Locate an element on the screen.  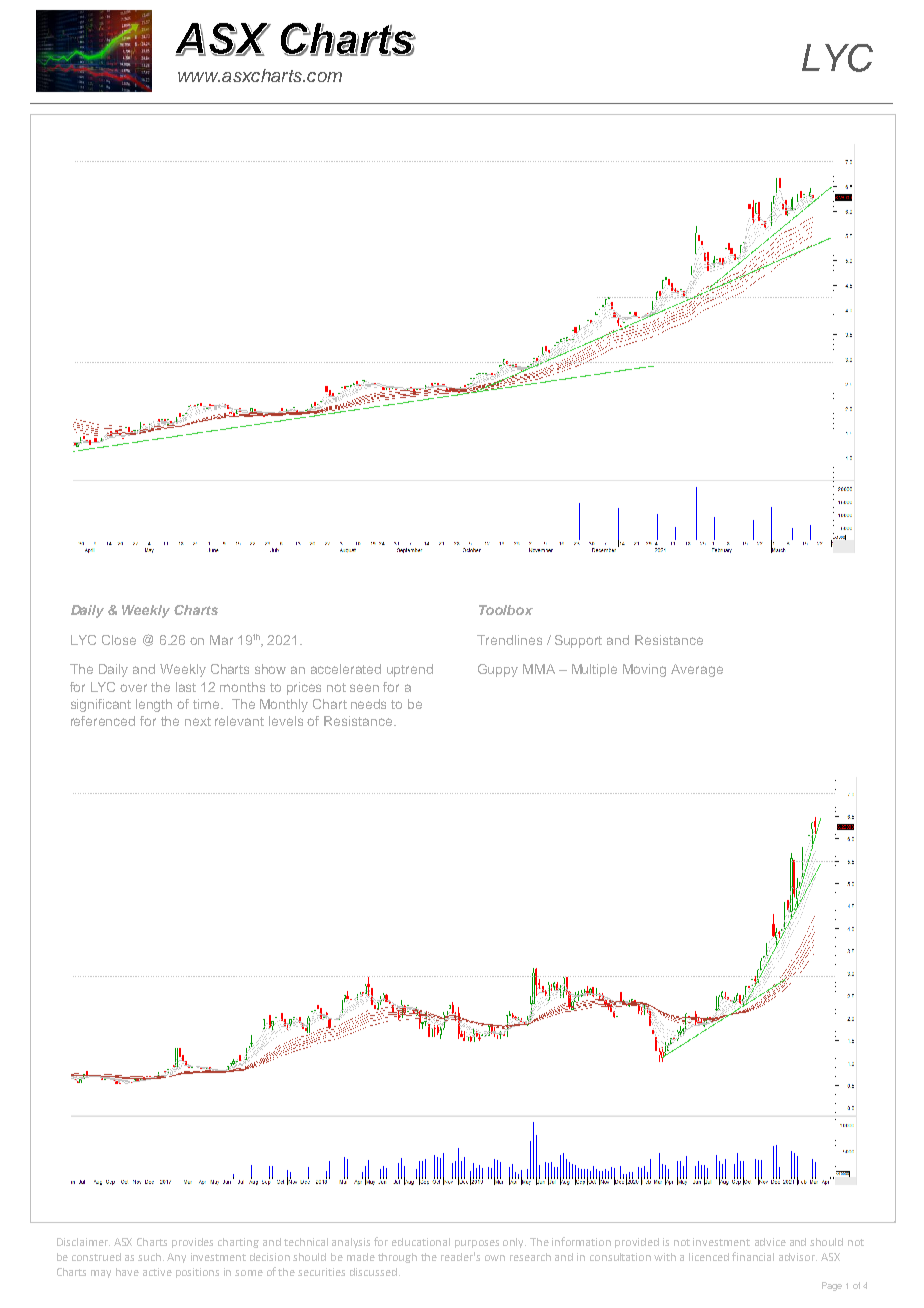
Any is located at coordinates (176, 1258).
